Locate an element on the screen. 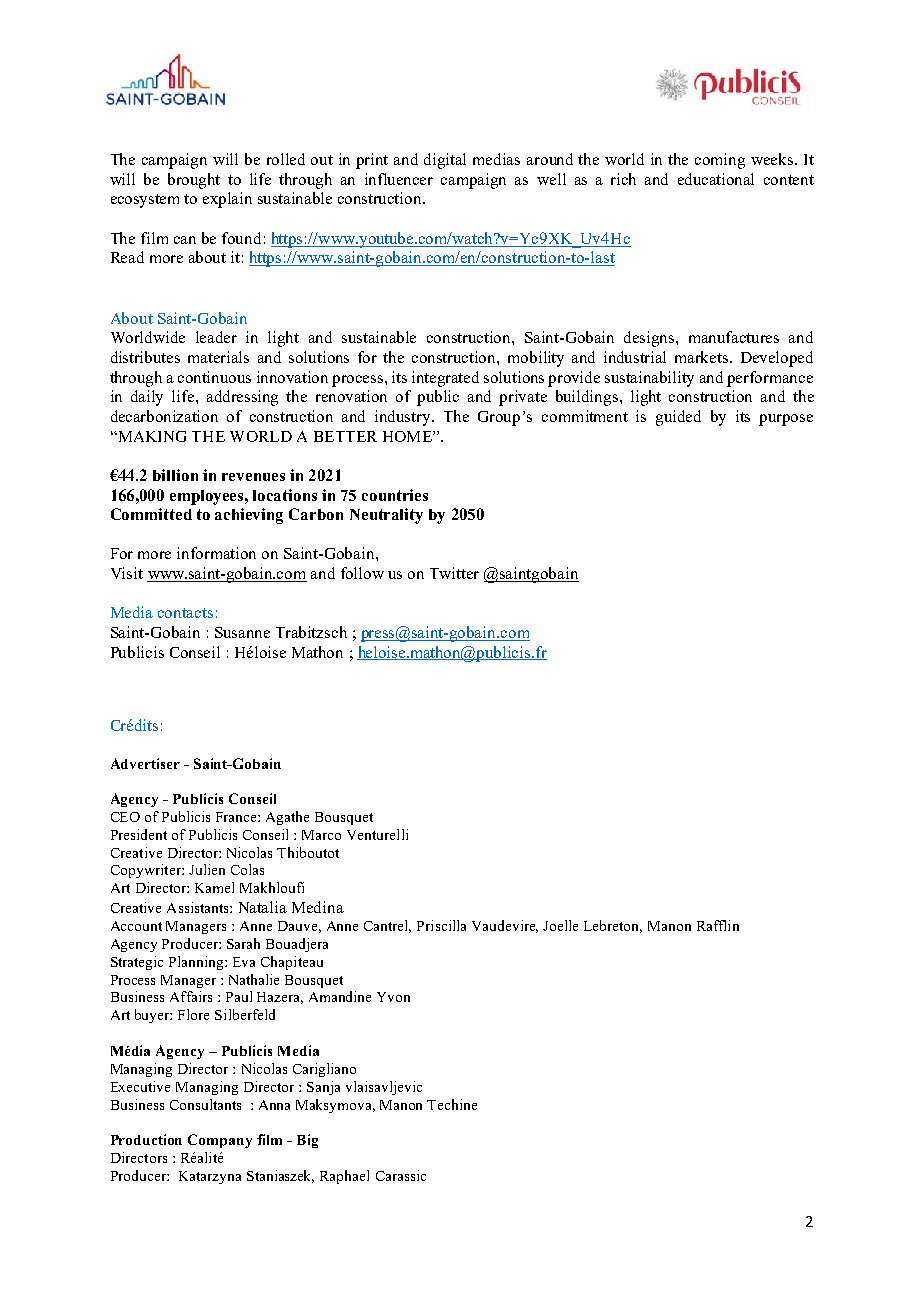 The width and height of the screenshot is (924, 1308). Priscilla is located at coordinates (441, 925).
